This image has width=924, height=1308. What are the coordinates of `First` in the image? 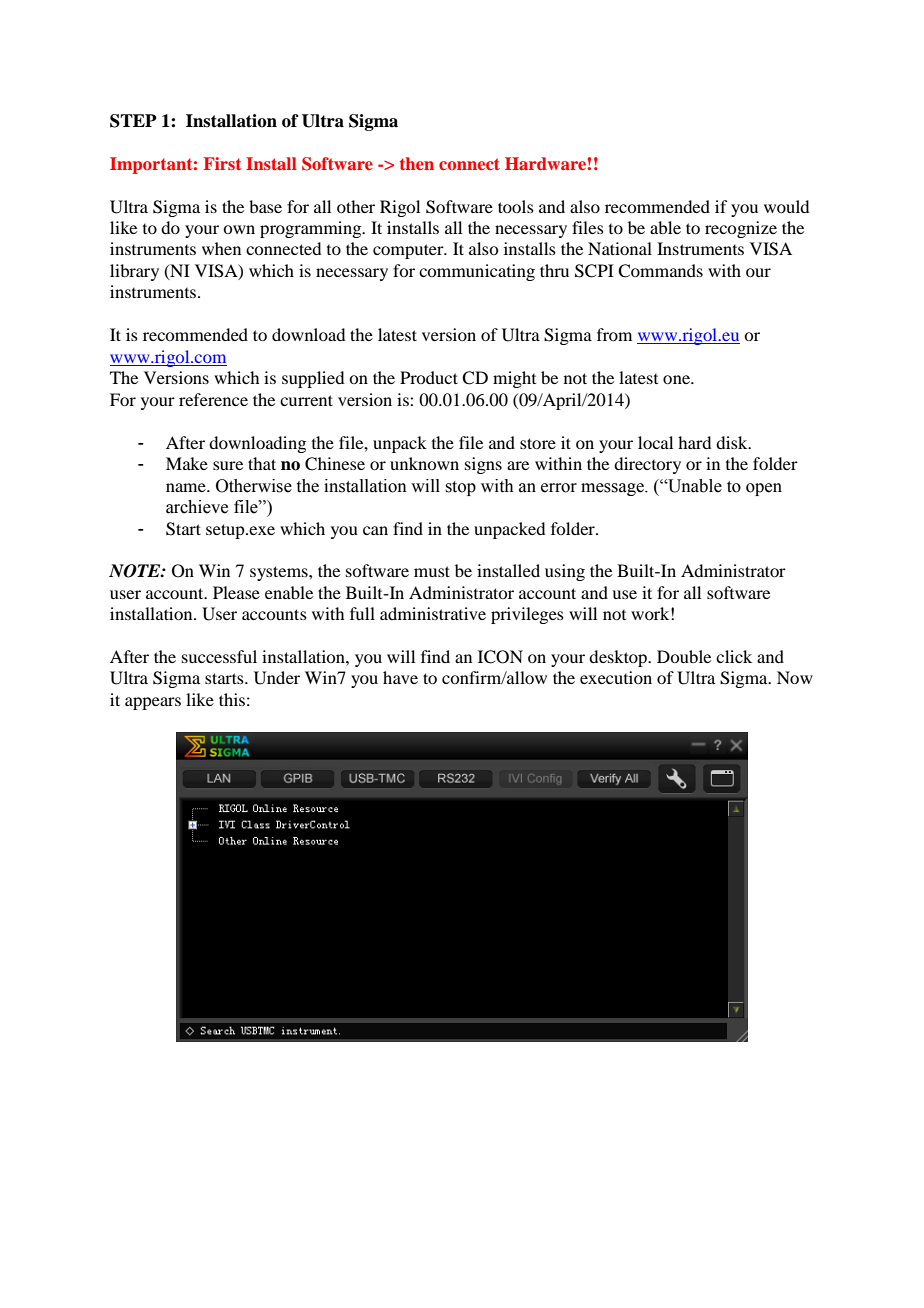 It's located at (222, 163).
